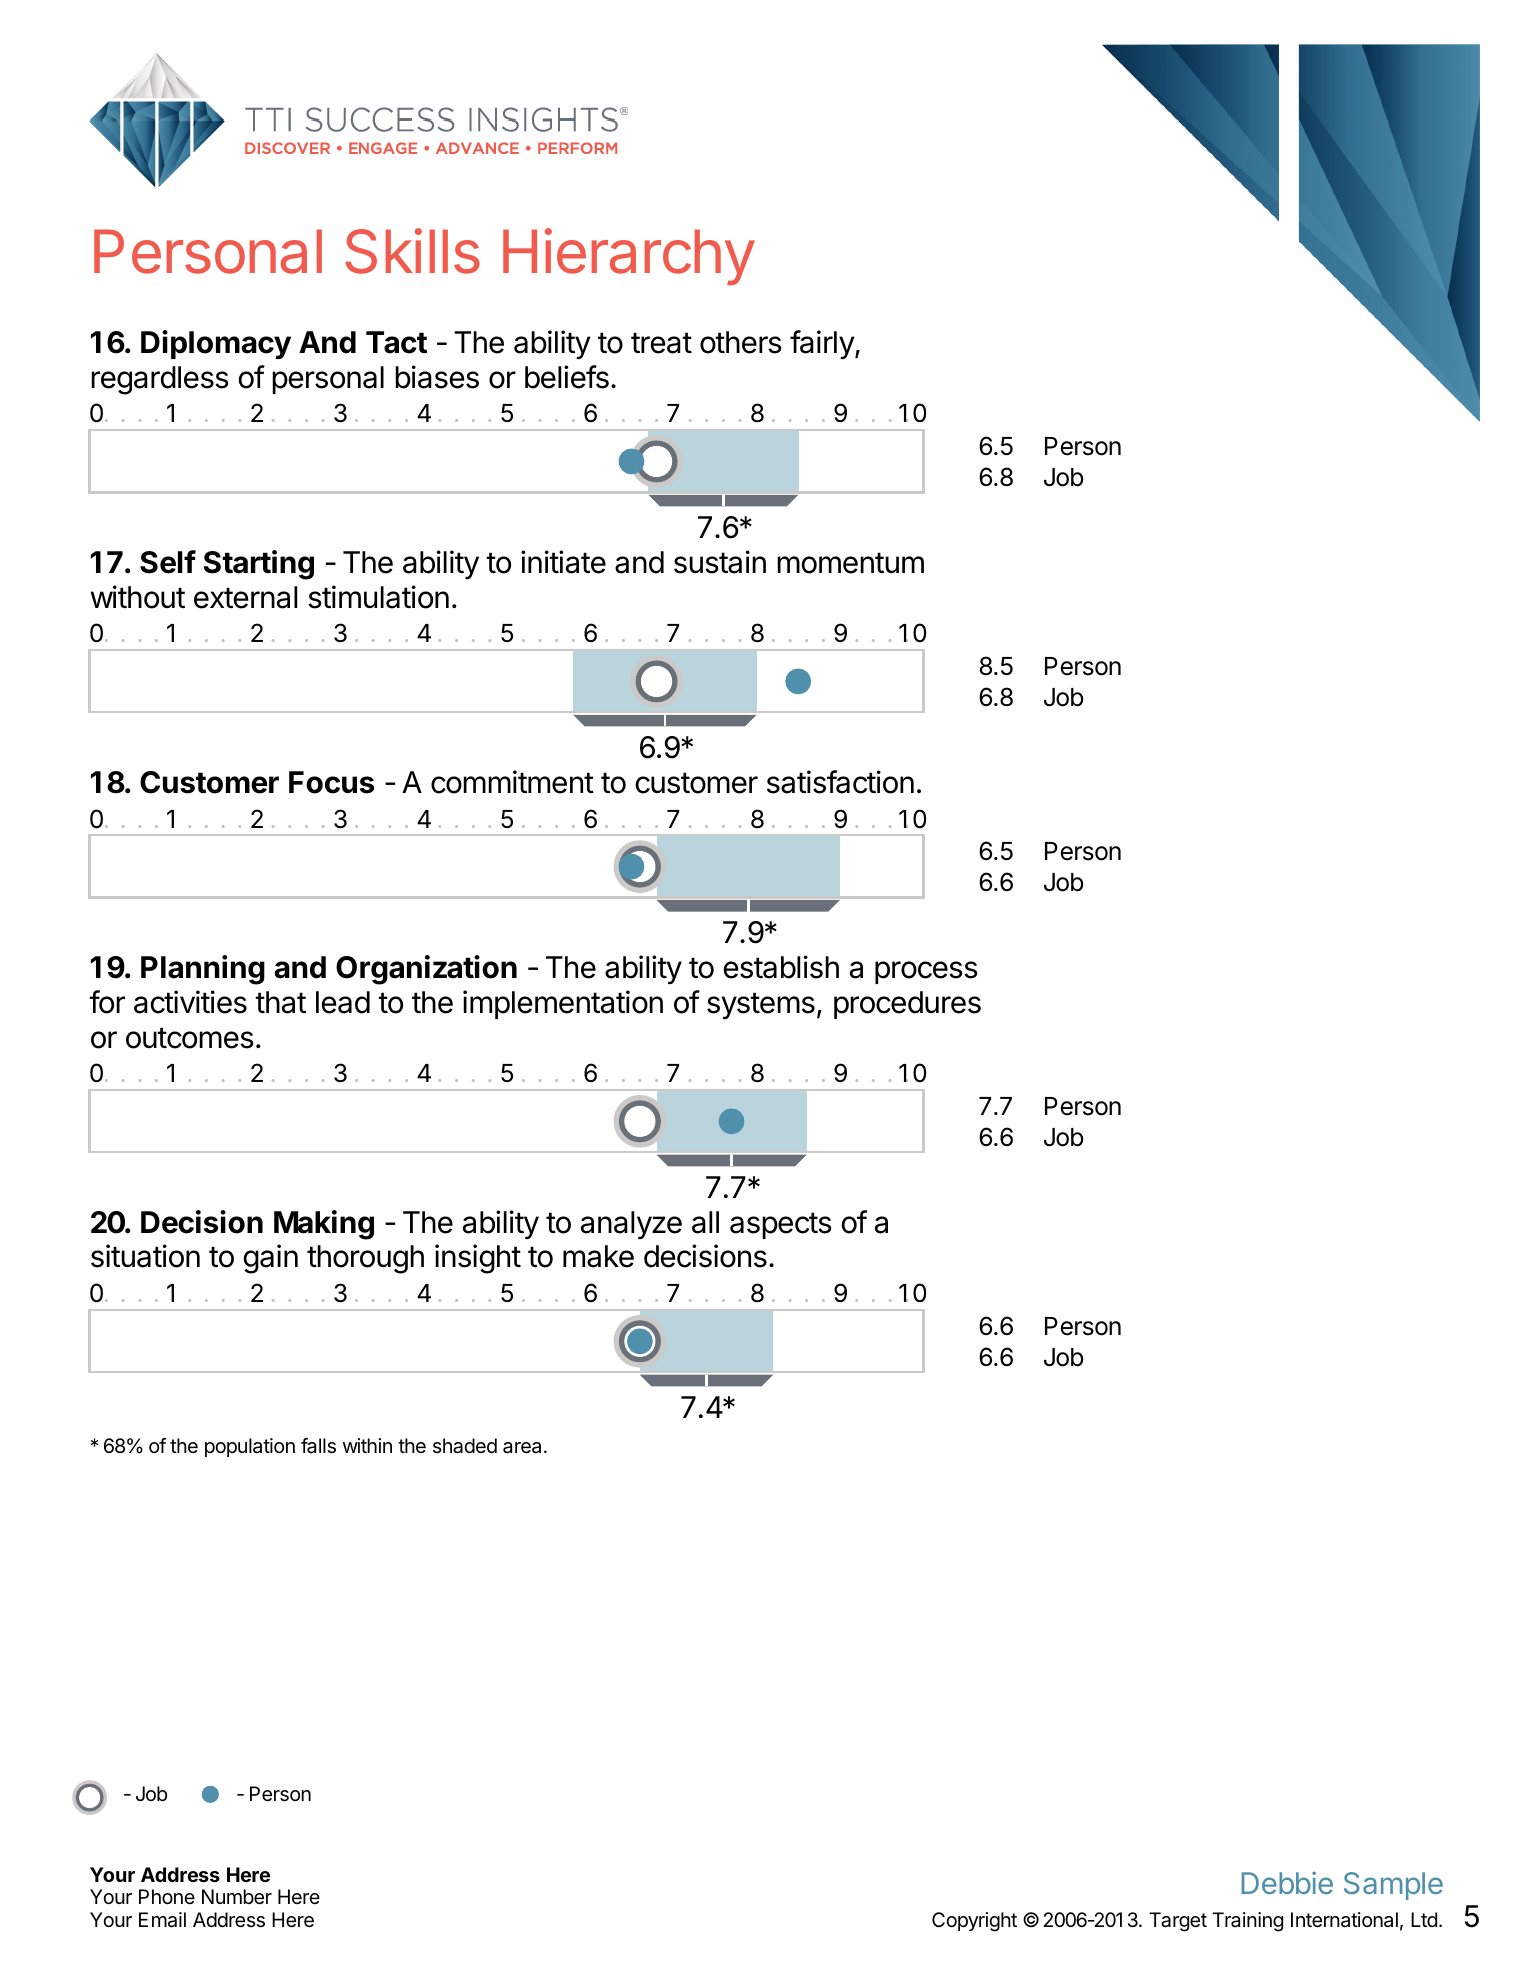  What do you see at coordinates (245, 597) in the document?
I see `external` at bounding box center [245, 597].
